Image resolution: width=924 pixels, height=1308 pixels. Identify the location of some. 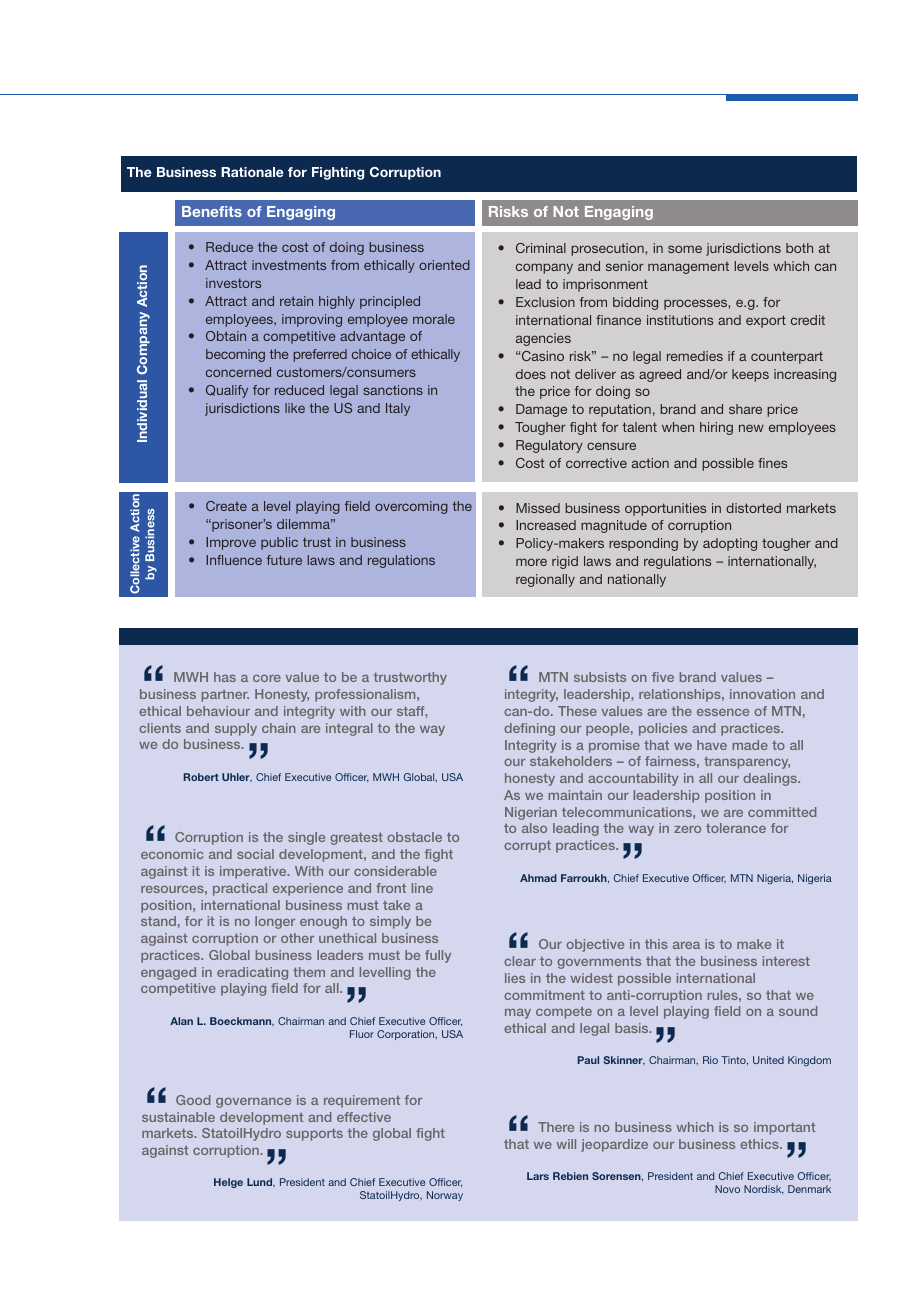
(685, 249).
